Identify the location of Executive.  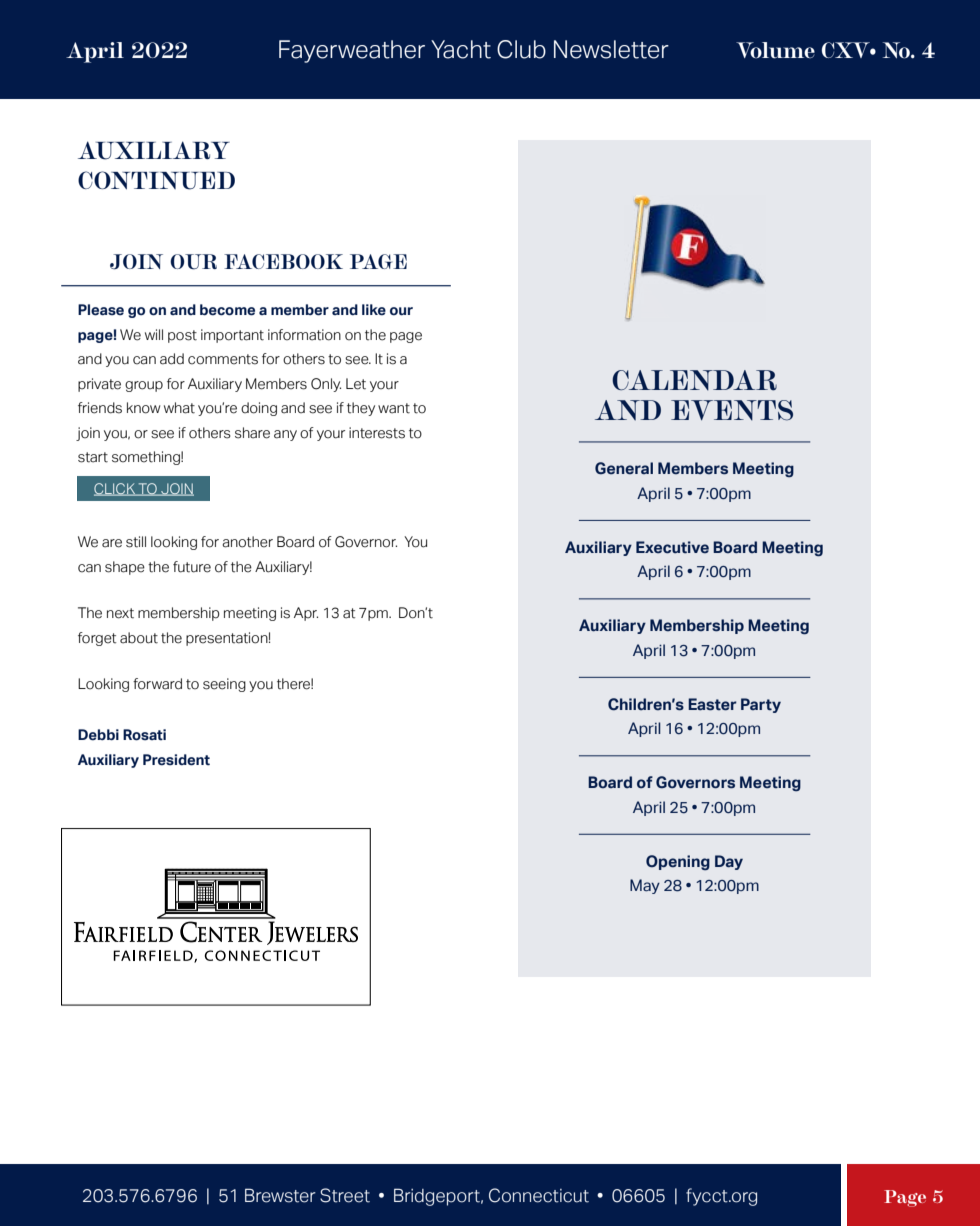
(672, 547).
